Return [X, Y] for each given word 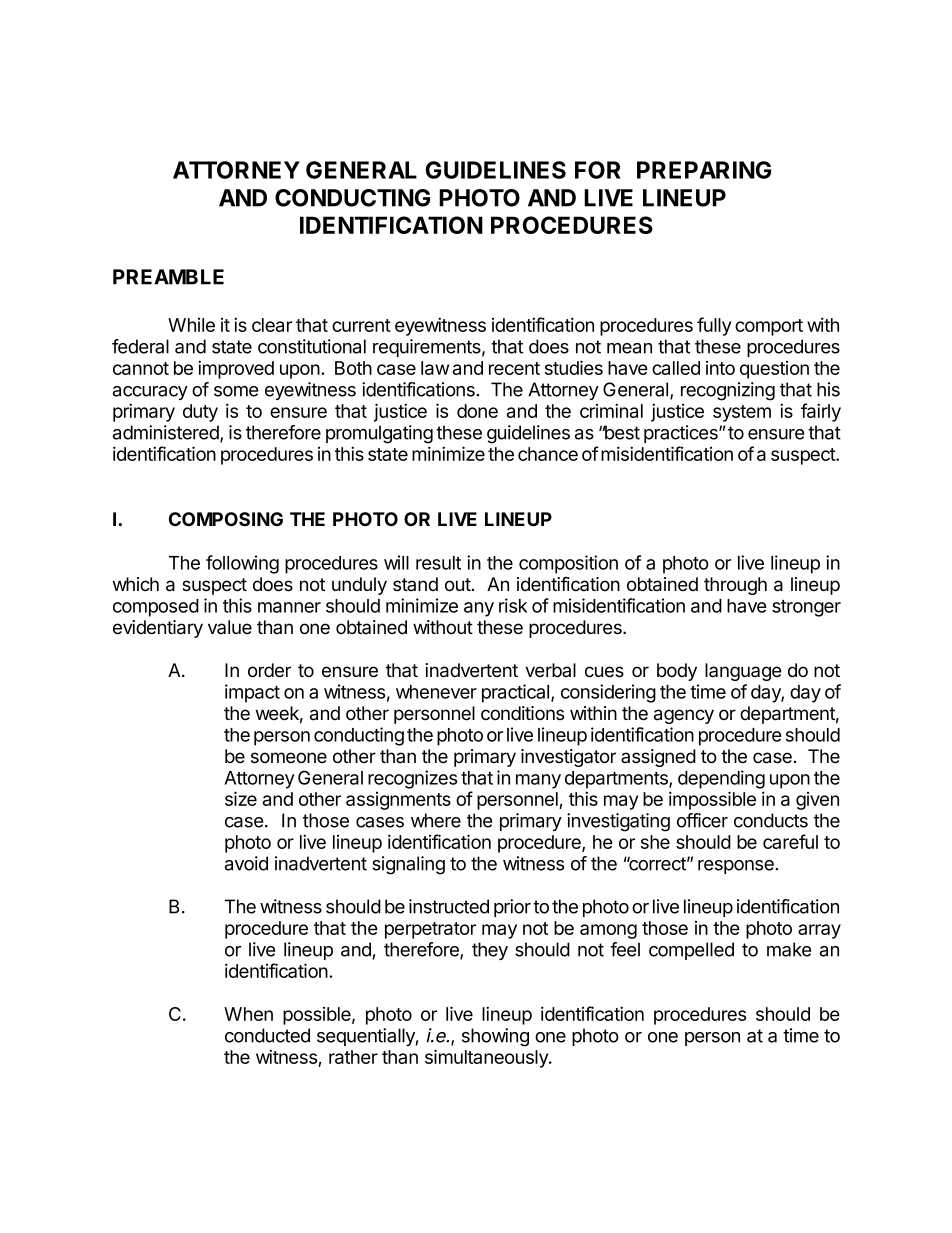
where [436, 820]
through [735, 586]
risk [513, 605]
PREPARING [704, 170]
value [230, 627]
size [241, 798]
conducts [771, 820]
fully [714, 326]
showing [495, 1037]
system [742, 413]
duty [200, 413]
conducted [267, 1035]
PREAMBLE [168, 277]
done [477, 411]
